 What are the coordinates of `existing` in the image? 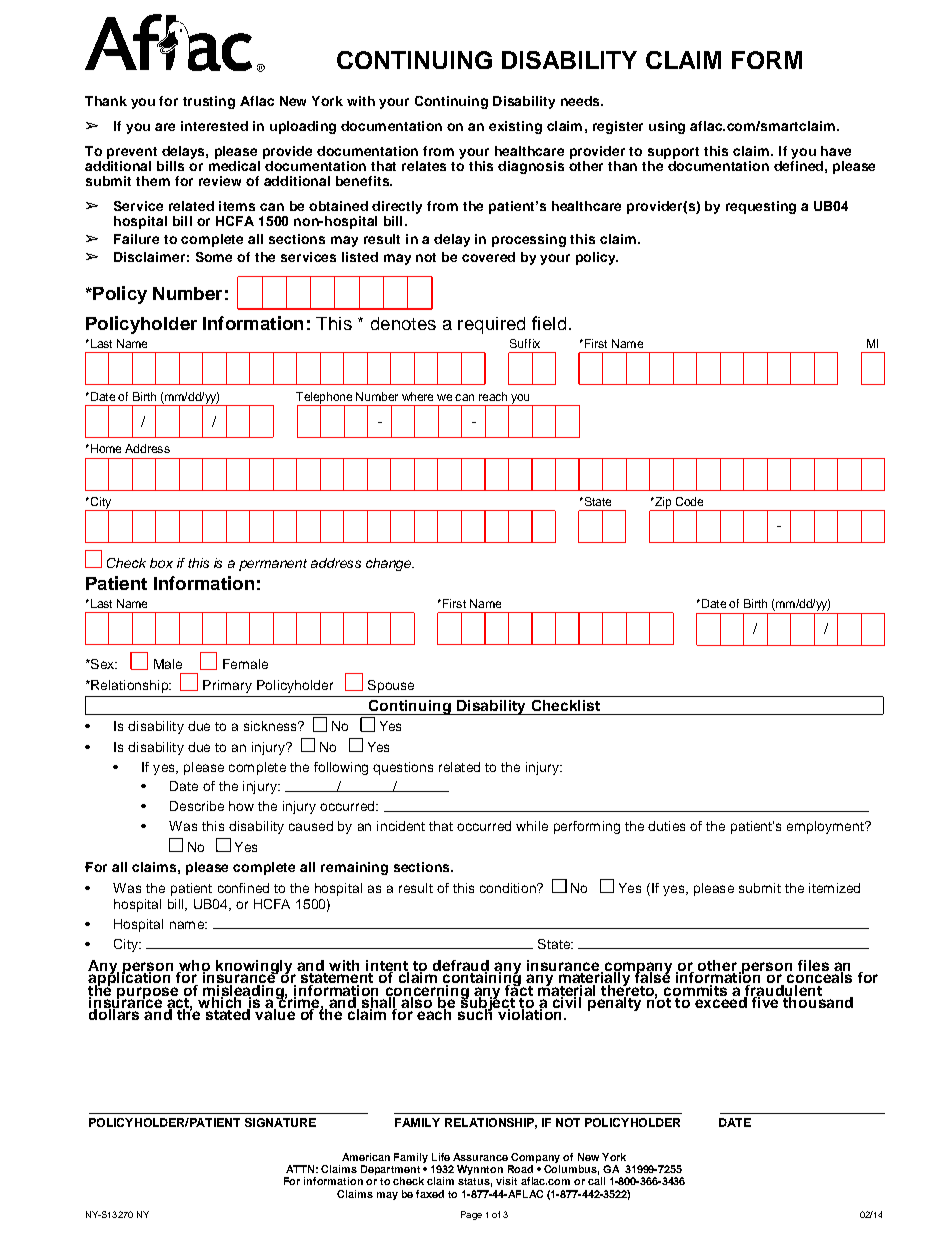 It's located at (515, 127).
